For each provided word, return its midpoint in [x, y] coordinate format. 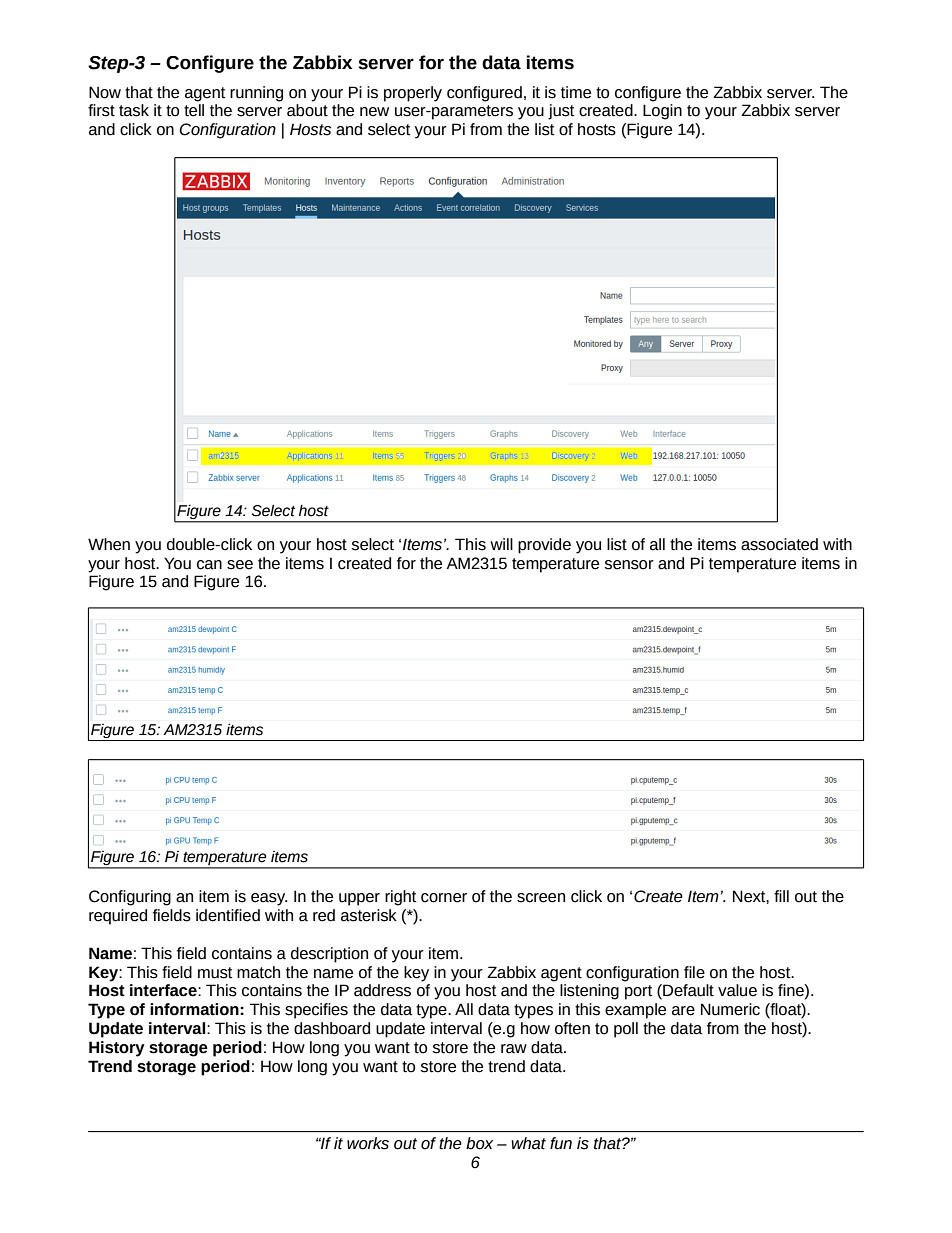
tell [194, 110]
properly [413, 94]
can [209, 565]
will [501, 544]
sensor [629, 565]
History [117, 1049]
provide [544, 546]
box [479, 1143]
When [109, 544]
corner [444, 898]
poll [626, 1030]
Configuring [130, 898]
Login [662, 112]
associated [779, 544]
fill [781, 896]
